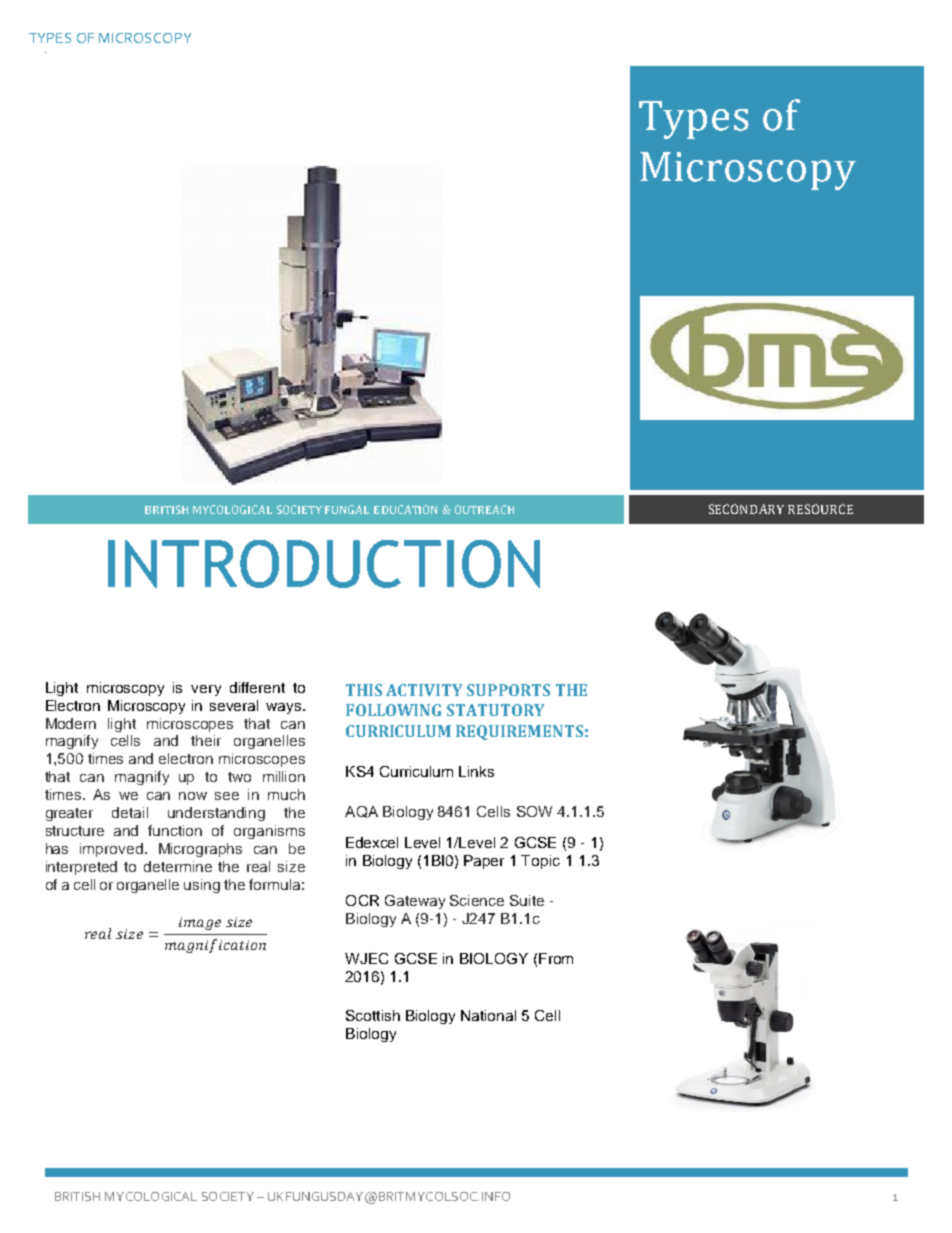 The width and height of the page is (952, 1233). Describe the element at coordinates (178, 866) in the page. I see `determine` at that location.
